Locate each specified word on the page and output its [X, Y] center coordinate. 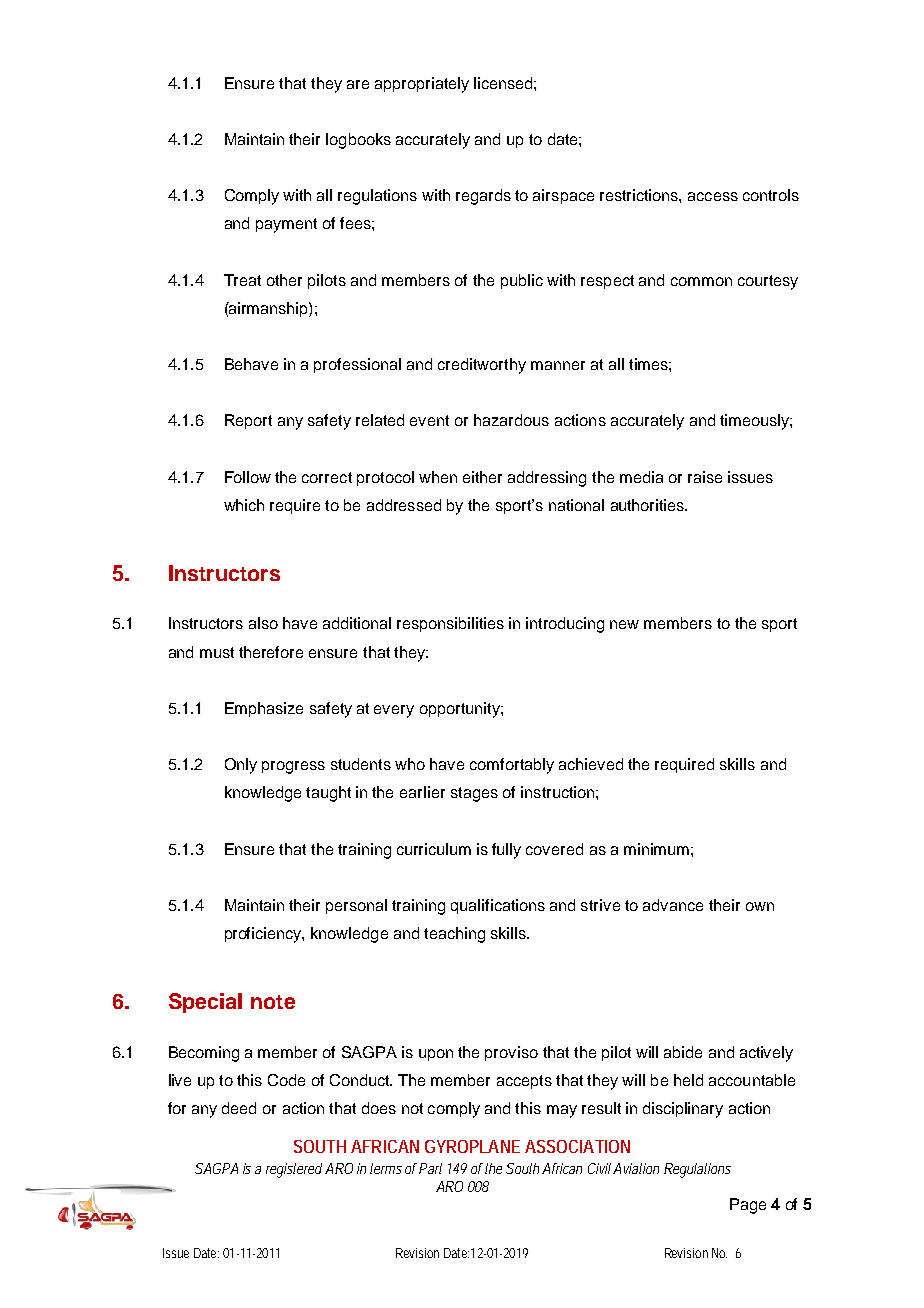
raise [705, 477]
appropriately [422, 85]
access [713, 196]
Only [241, 766]
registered [294, 1170]
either [482, 477]
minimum [656, 849]
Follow [248, 477]
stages [474, 794]
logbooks [358, 141]
